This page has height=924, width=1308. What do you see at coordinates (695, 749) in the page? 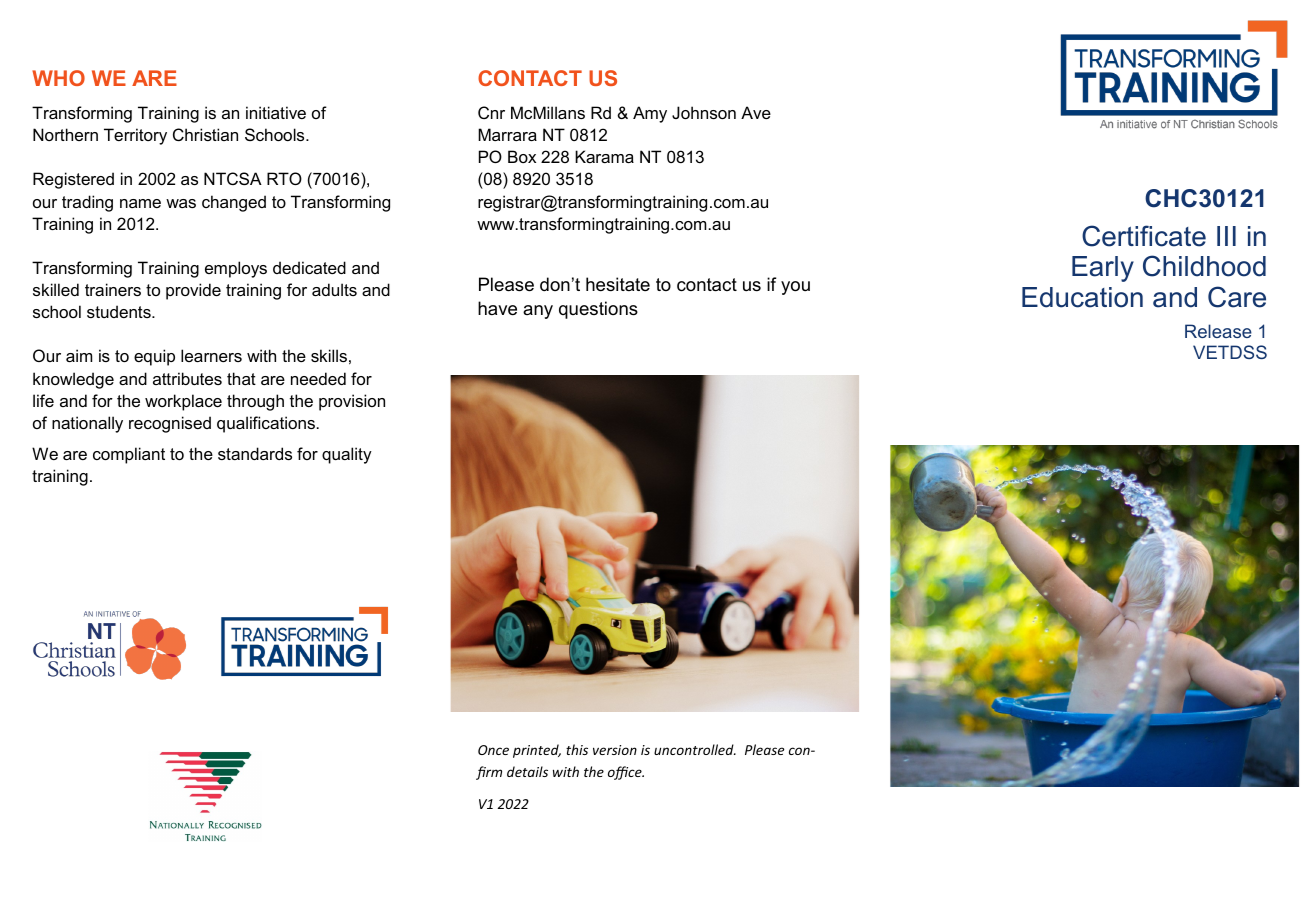
I see `uncontrolled` at bounding box center [695, 749].
